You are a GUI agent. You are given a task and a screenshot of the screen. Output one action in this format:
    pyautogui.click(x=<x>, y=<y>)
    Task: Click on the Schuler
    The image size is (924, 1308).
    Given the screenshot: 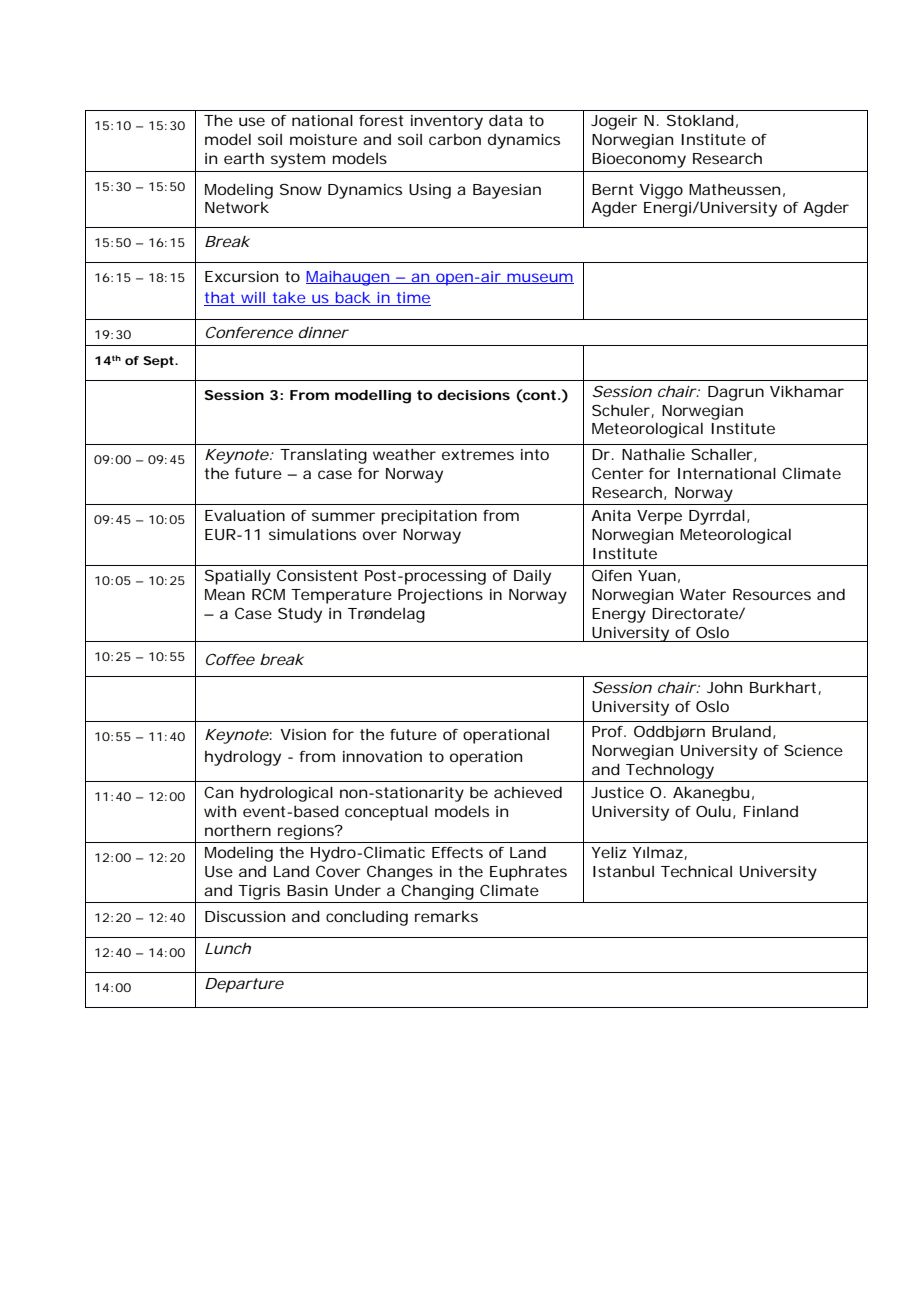 What is the action you would take?
    pyautogui.click(x=622, y=411)
